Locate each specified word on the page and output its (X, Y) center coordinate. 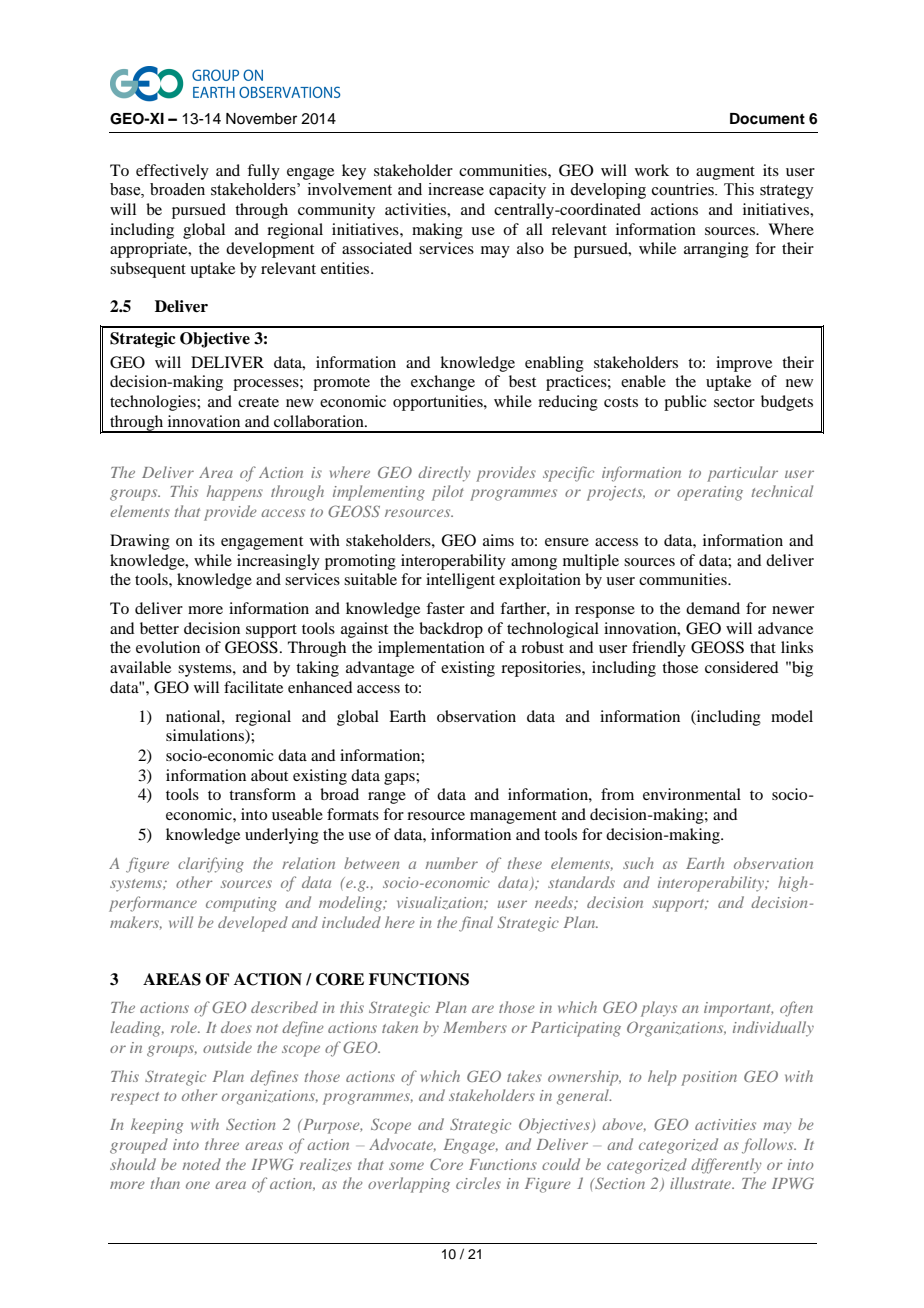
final (476, 924)
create (258, 402)
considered (741, 667)
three (222, 1144)
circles (478, 1183)
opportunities (439, 403)
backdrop (451, 630)
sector (734, 402)
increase (456, 189)
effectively (172, 172)
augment (725, 173)
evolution (168, 647)
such (638, 863)
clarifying (211, 865)
